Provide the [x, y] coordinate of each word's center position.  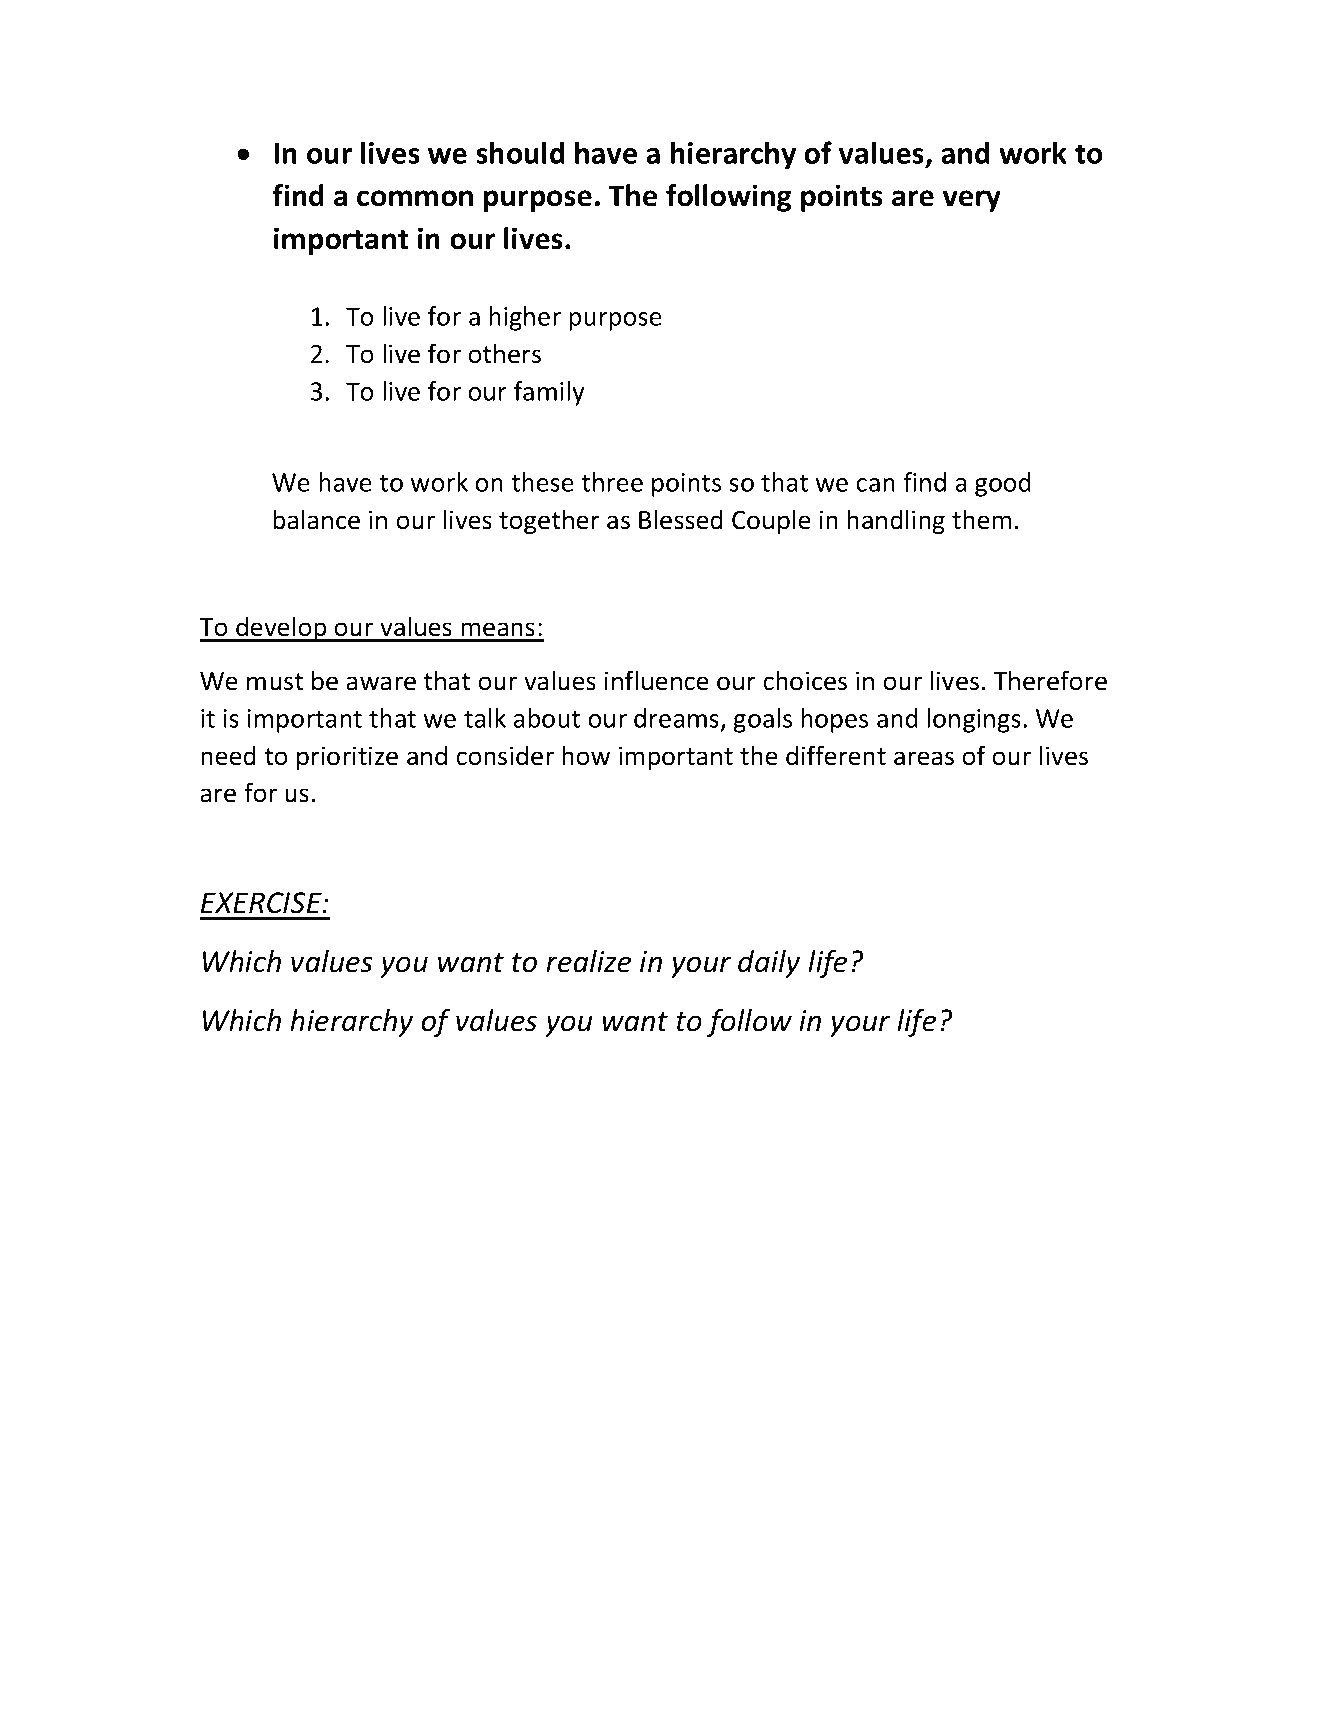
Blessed [681, 519]
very [972, 201]
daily [769, 964]
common [415, 198]
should [520, 152]
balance [316, 519]
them [981, 519]
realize [588, 961]
